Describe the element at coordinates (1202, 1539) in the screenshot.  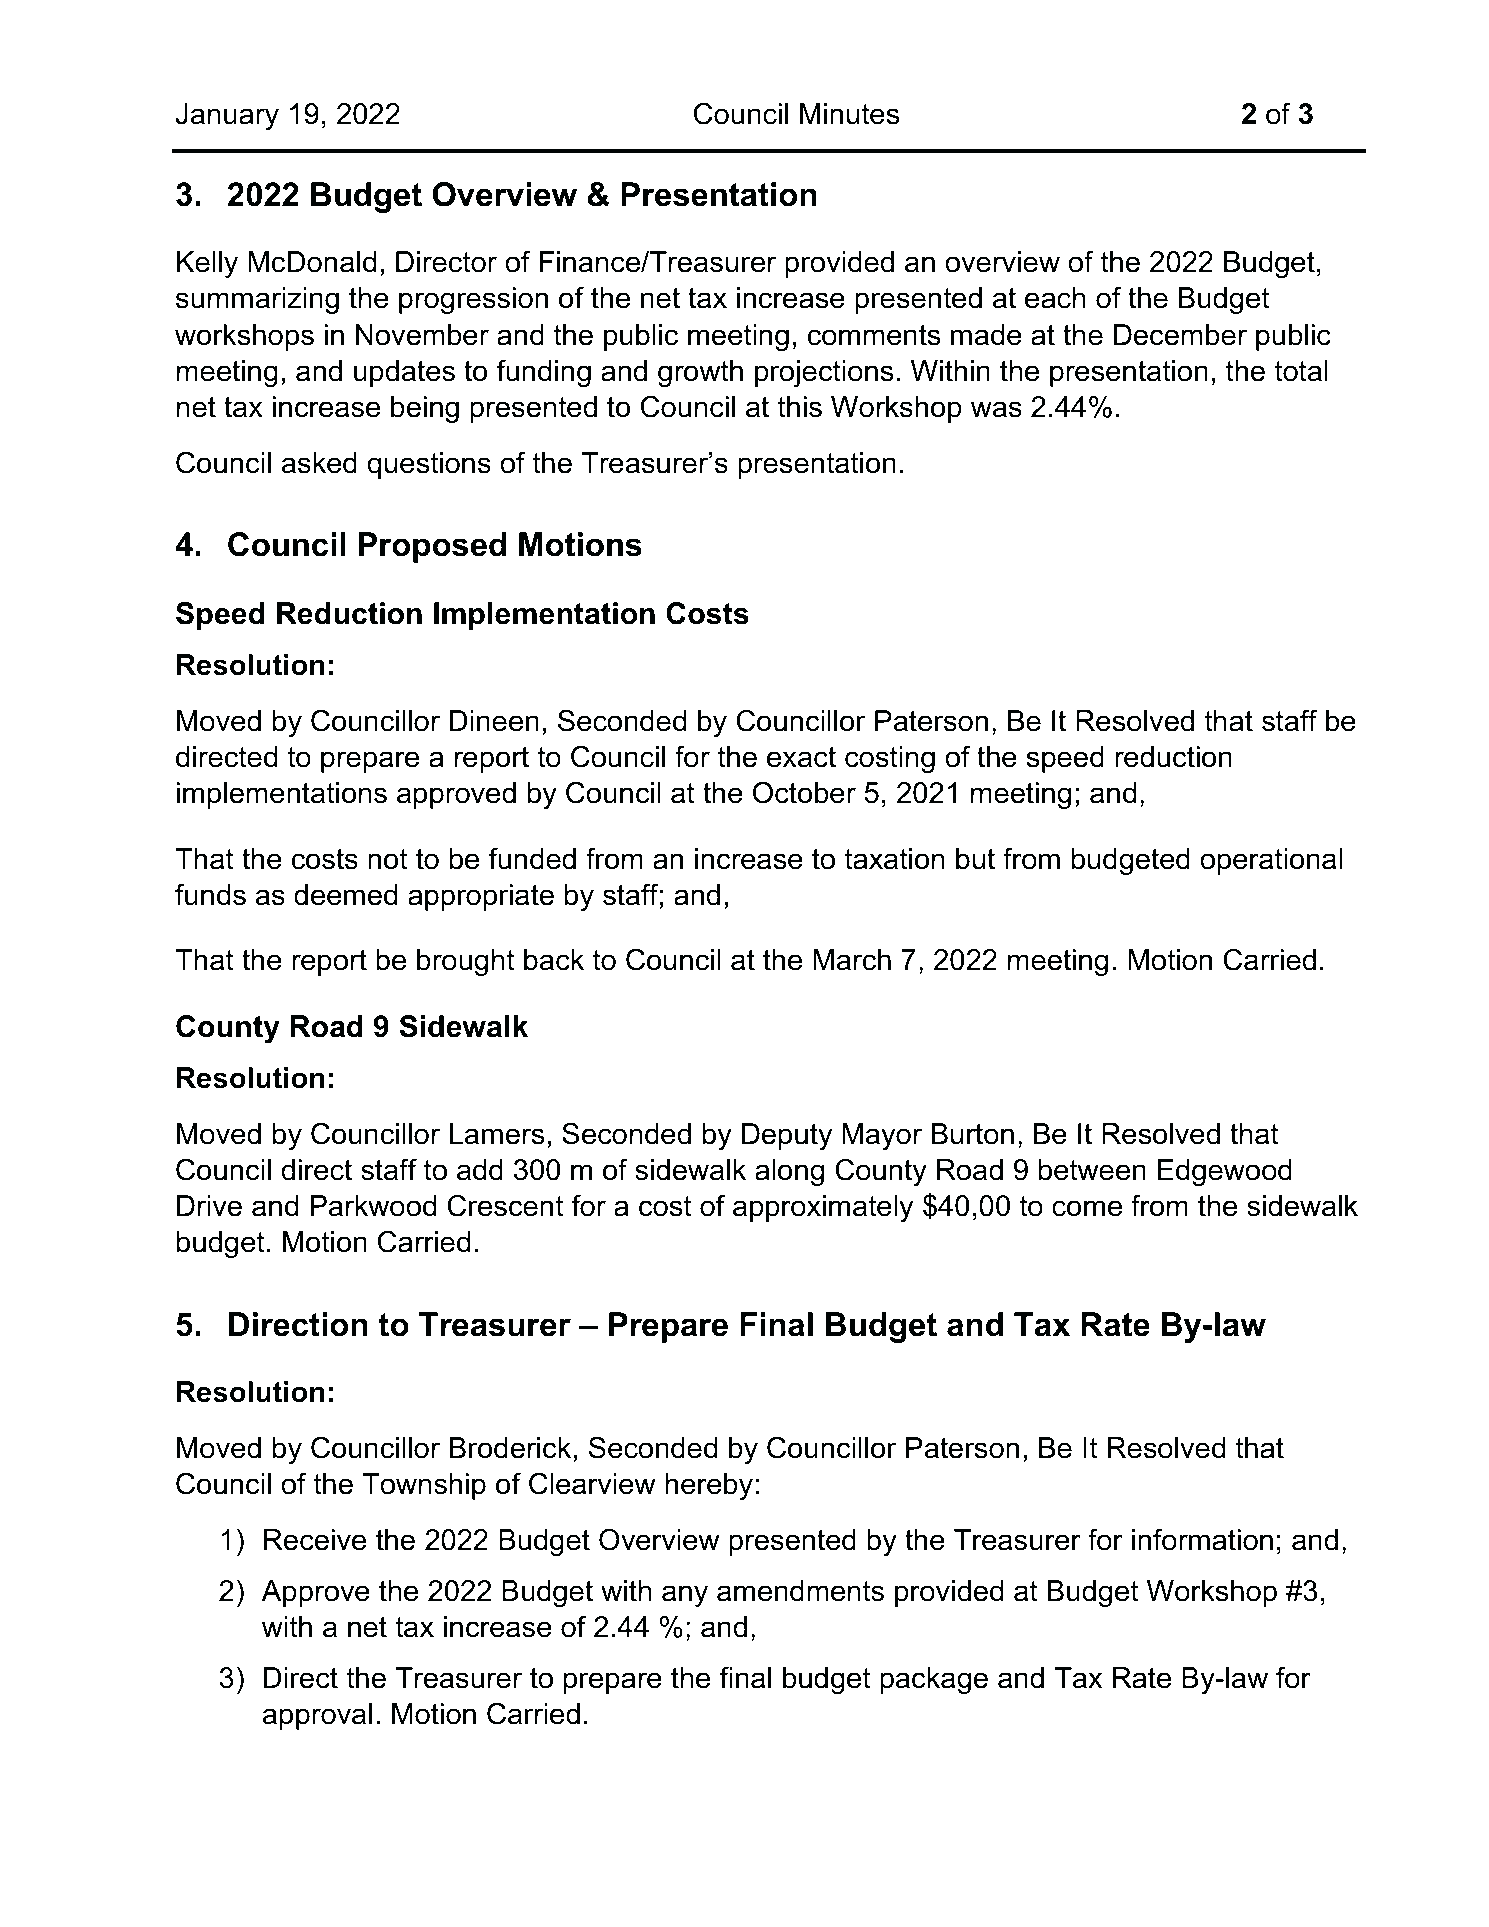
I see `information` at that location.
